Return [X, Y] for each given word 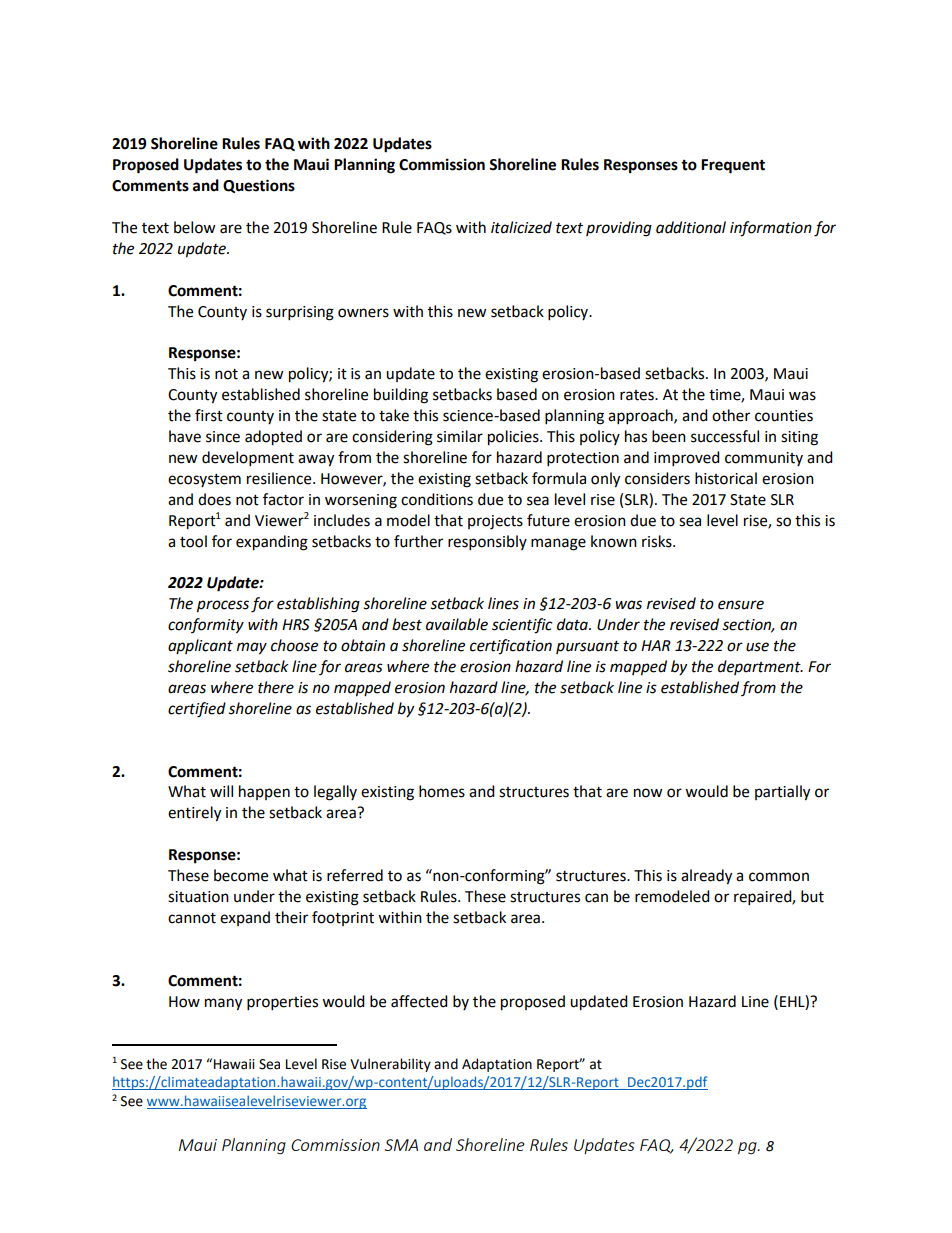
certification [511, 647]
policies [514, 438]
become [241, 875]
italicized [521, 227]
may [252, 648]
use [757, 647]
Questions [259, 186]
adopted [273, 438]
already [706, 877]
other [731, 415]
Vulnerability [390, 1065]
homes [442, 791]
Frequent [733, 166]
